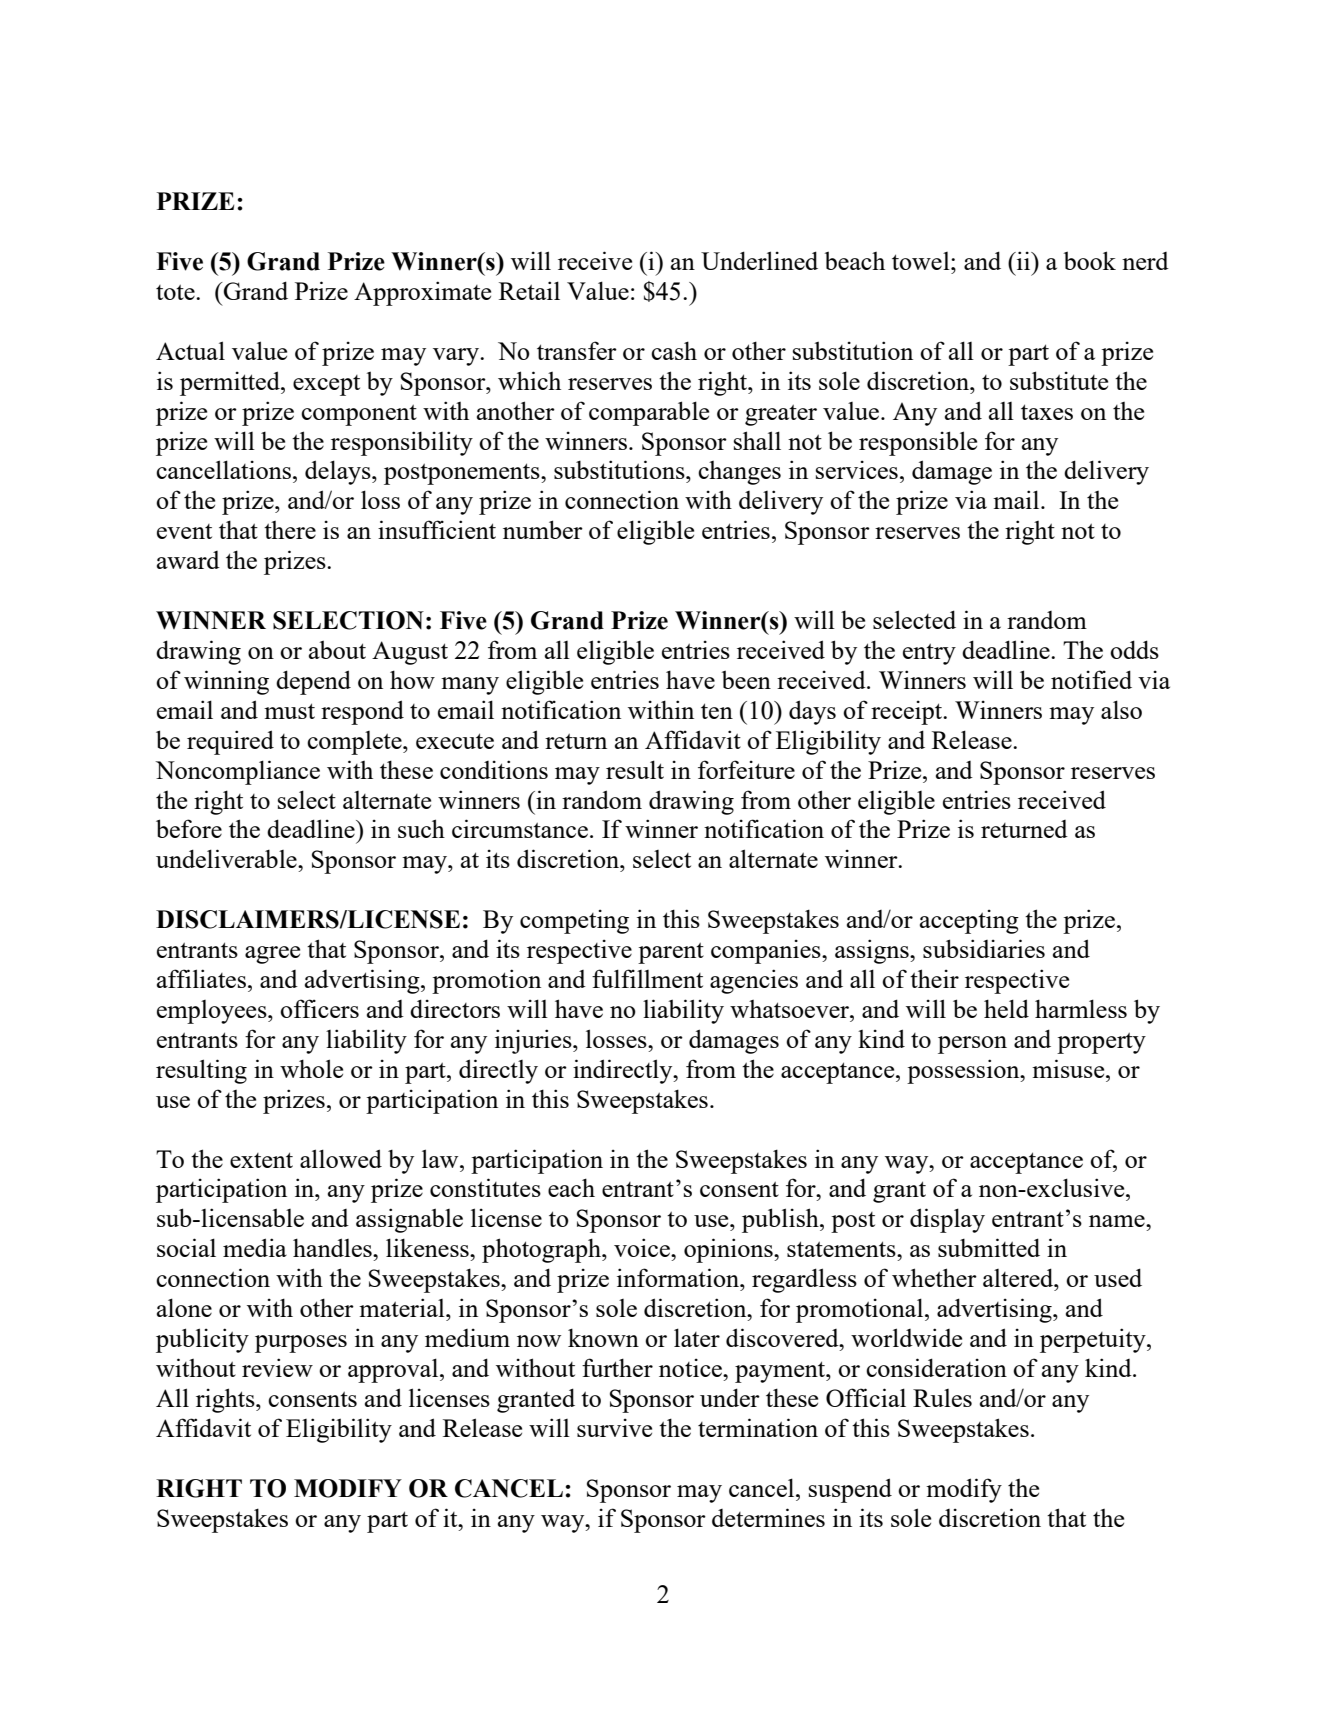 The image size is (1327, 1717). What do you see at coordinates (277, 1367) in the screenshot?
I see `review` at bounding box center [277, 1367].
